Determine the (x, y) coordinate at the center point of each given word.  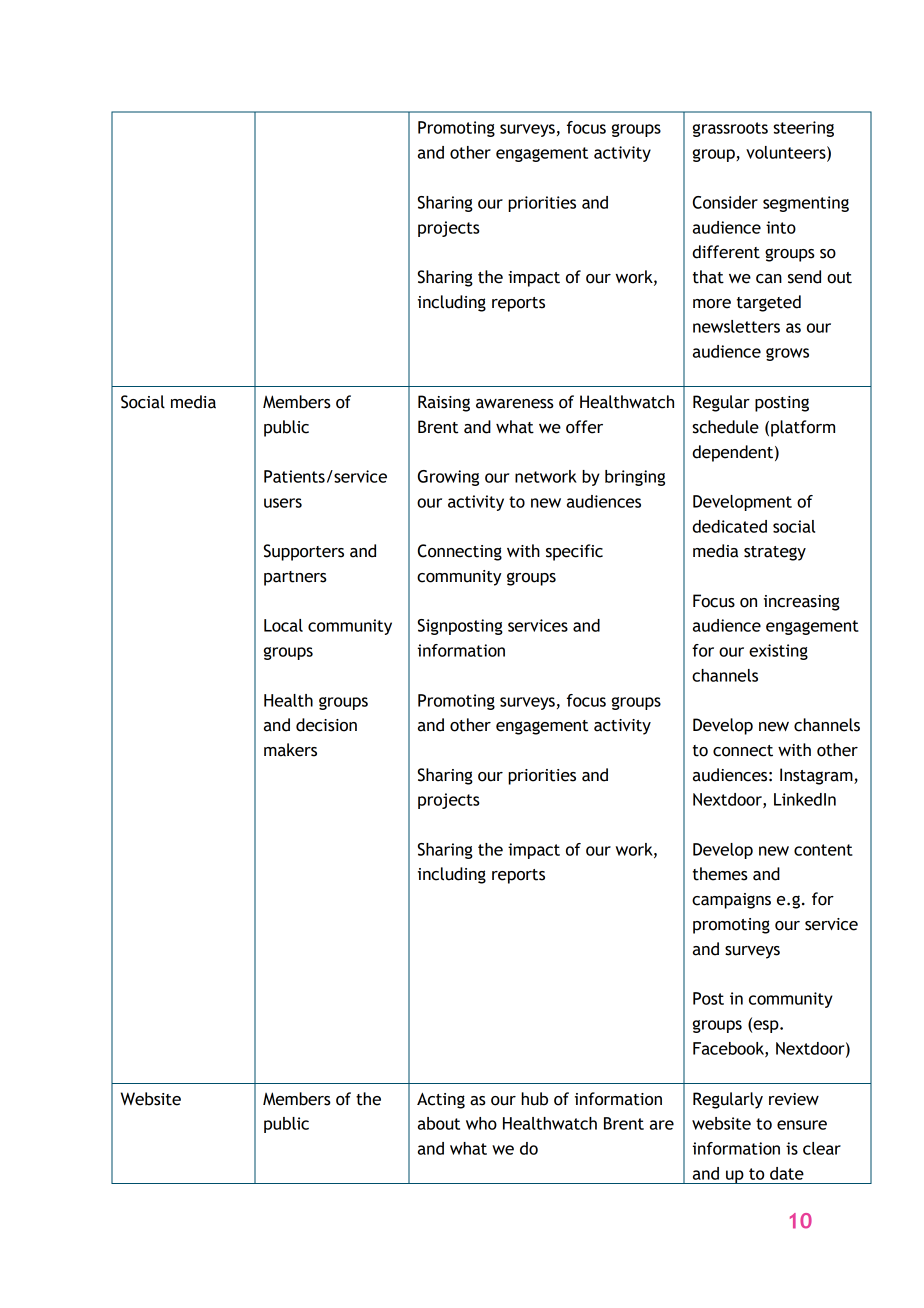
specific (574, 552)
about (439, 1123)
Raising (444, 403)
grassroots (730, 129)
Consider (725, 202)
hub (534, 1099)
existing (778, 652)
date (787, 1173)
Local (283, 625)
